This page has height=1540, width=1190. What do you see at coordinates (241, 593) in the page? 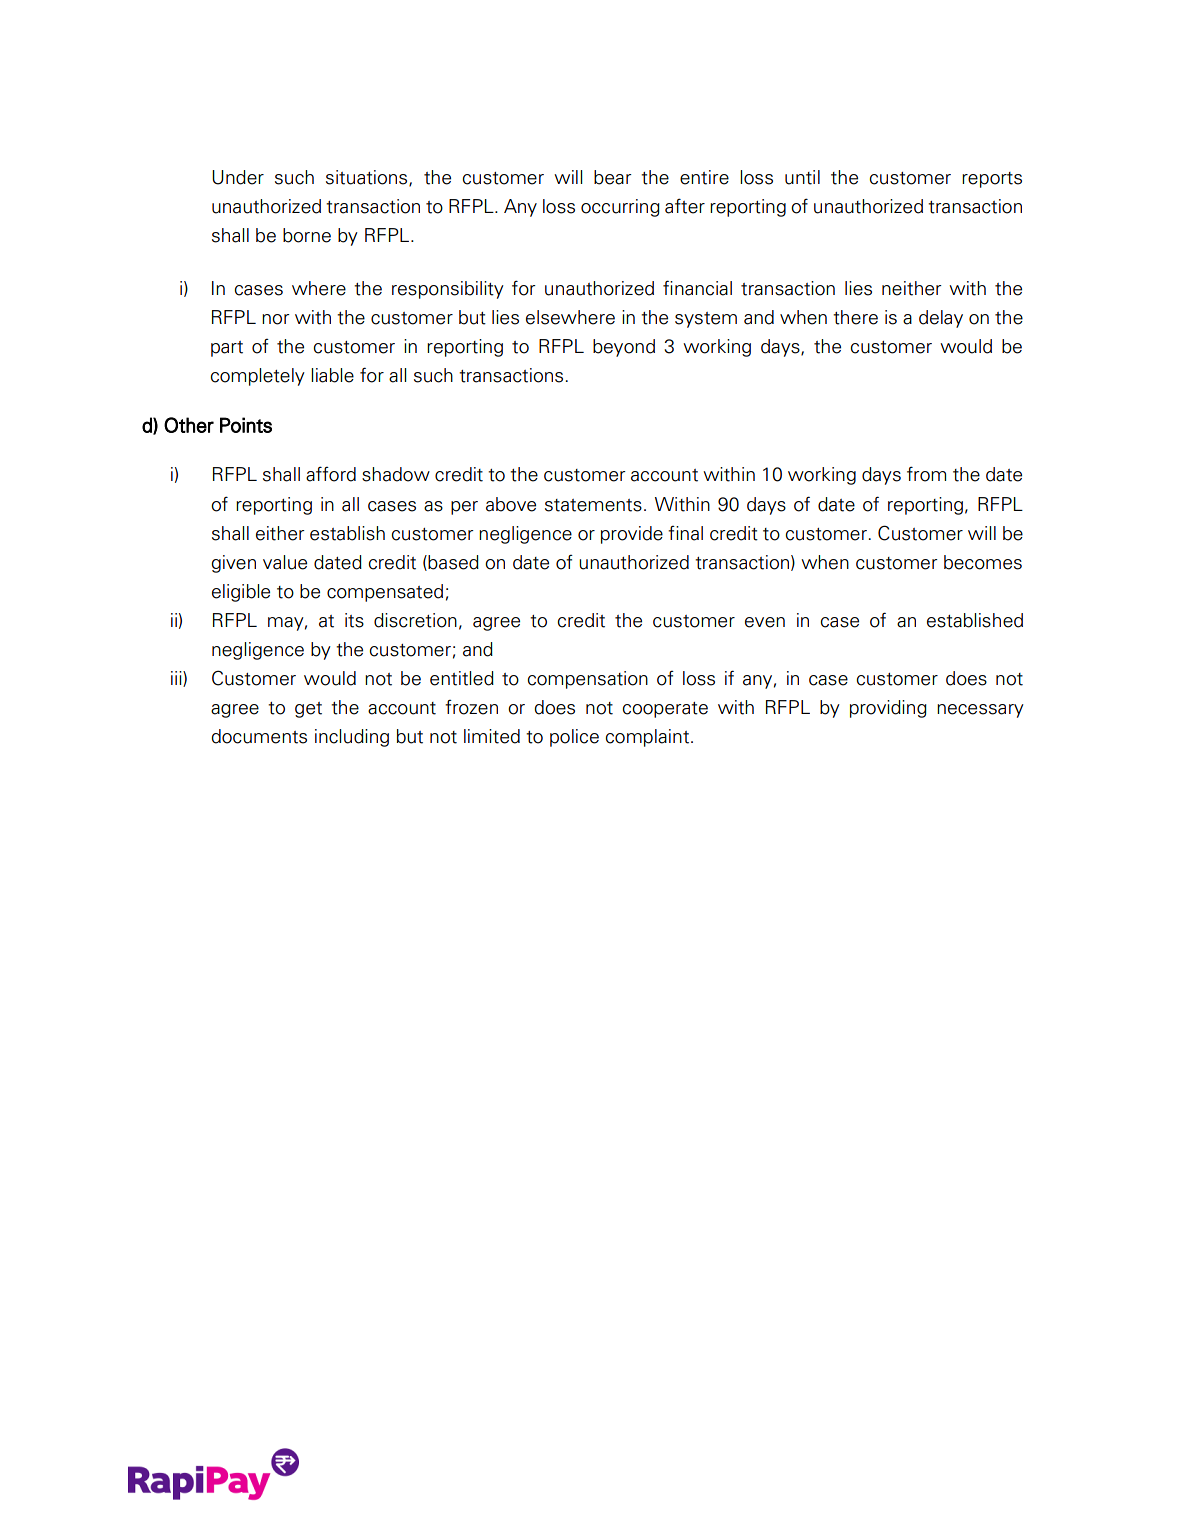
I see `eligible` at bounding box center [241, 593].
